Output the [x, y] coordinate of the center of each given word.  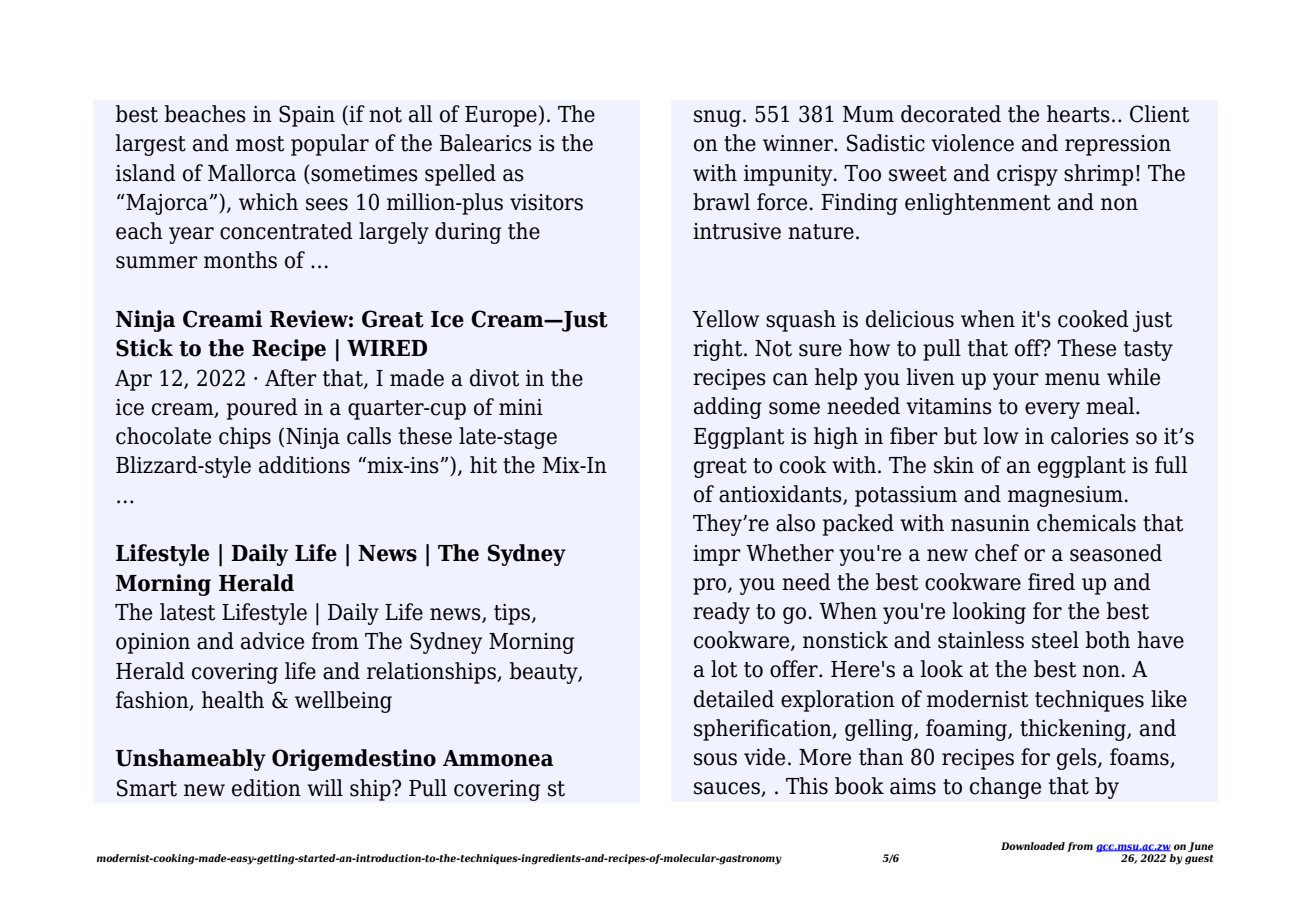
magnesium [1065, 496]
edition [266, 788]
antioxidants [781, 495]
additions [304, 465]
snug [717, 118]
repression [1118, 145]
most [260, 144]
